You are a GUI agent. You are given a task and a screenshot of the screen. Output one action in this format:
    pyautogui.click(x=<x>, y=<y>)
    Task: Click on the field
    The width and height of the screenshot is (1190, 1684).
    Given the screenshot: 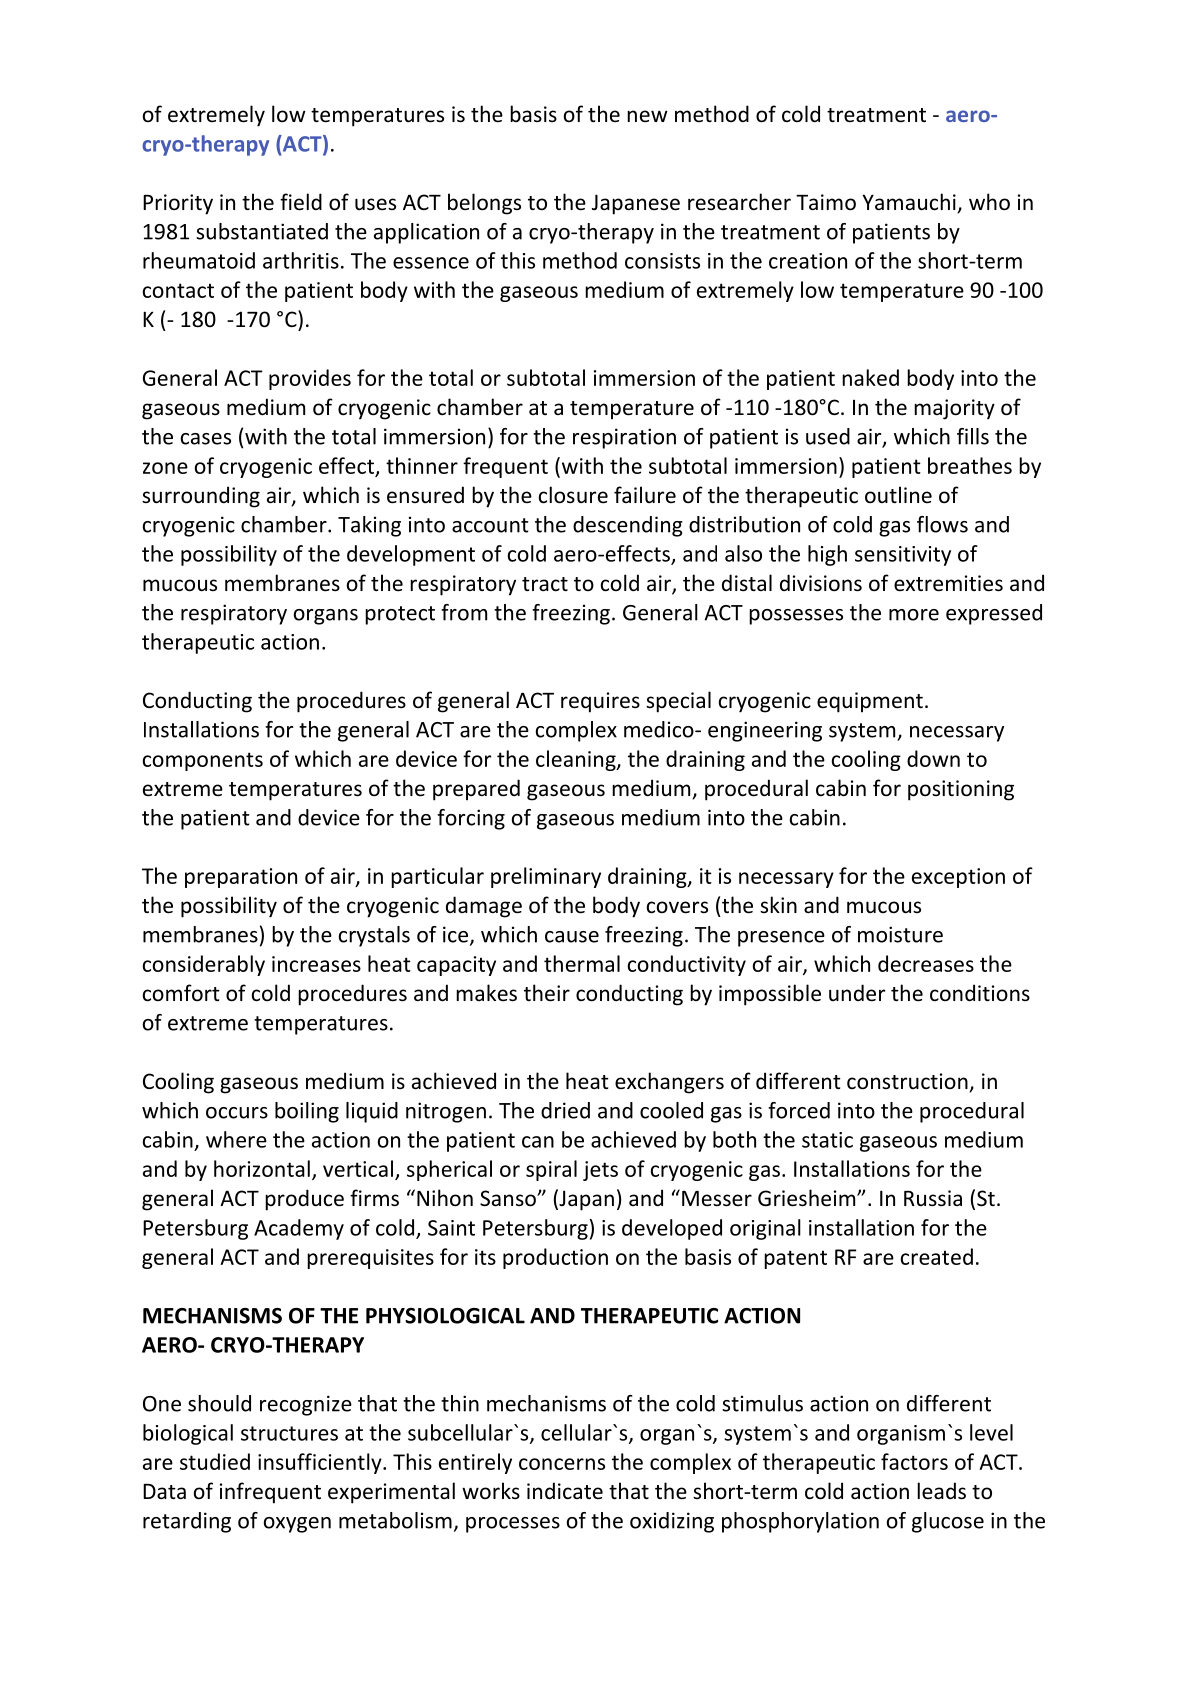 What is the action you would take?
    pyautogui.click(x=301, y=202)
